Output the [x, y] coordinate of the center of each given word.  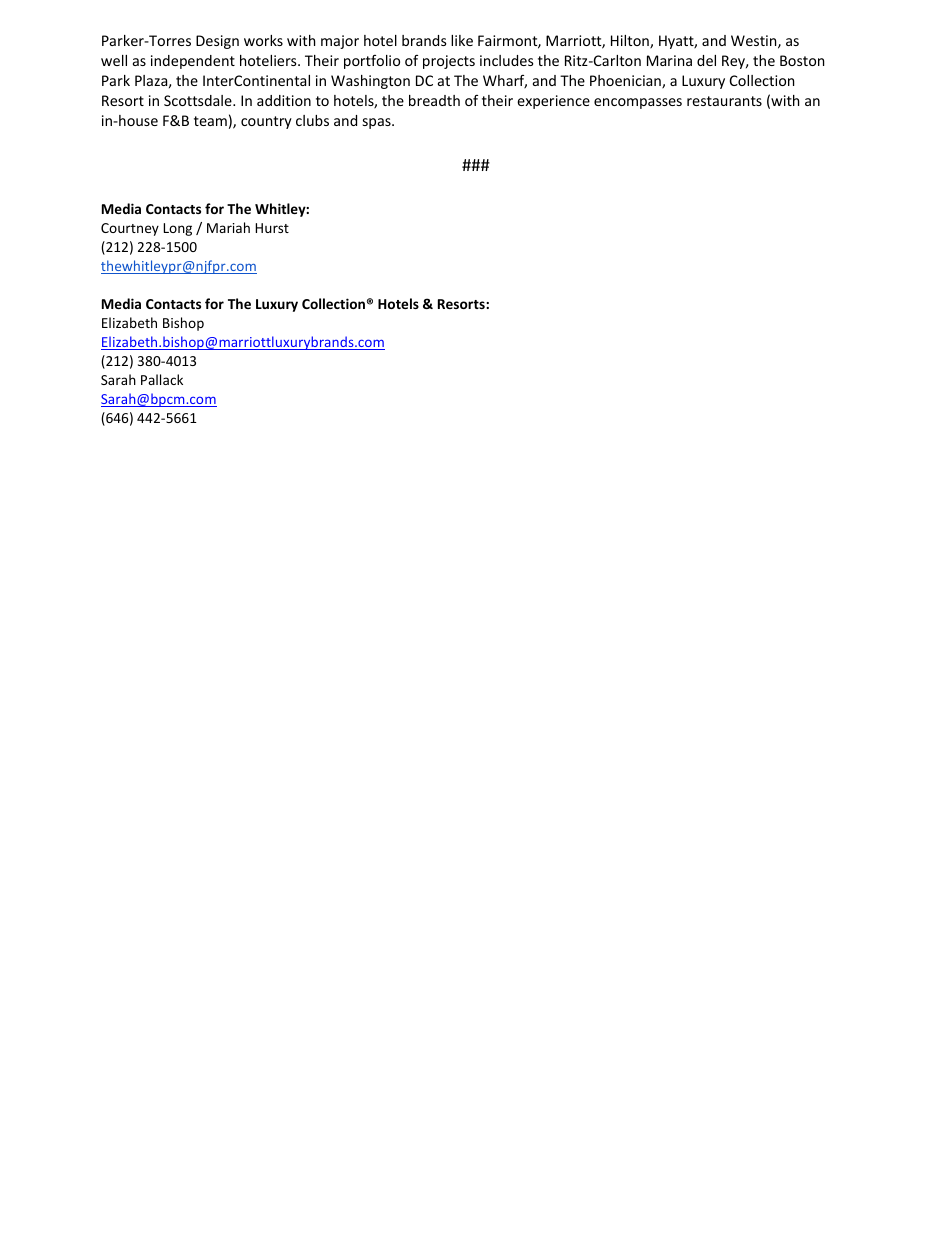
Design [217, 42]
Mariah [228, 227]
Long [177, 229]
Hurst [272, 228]
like [462, 40]
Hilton [631, 42]
